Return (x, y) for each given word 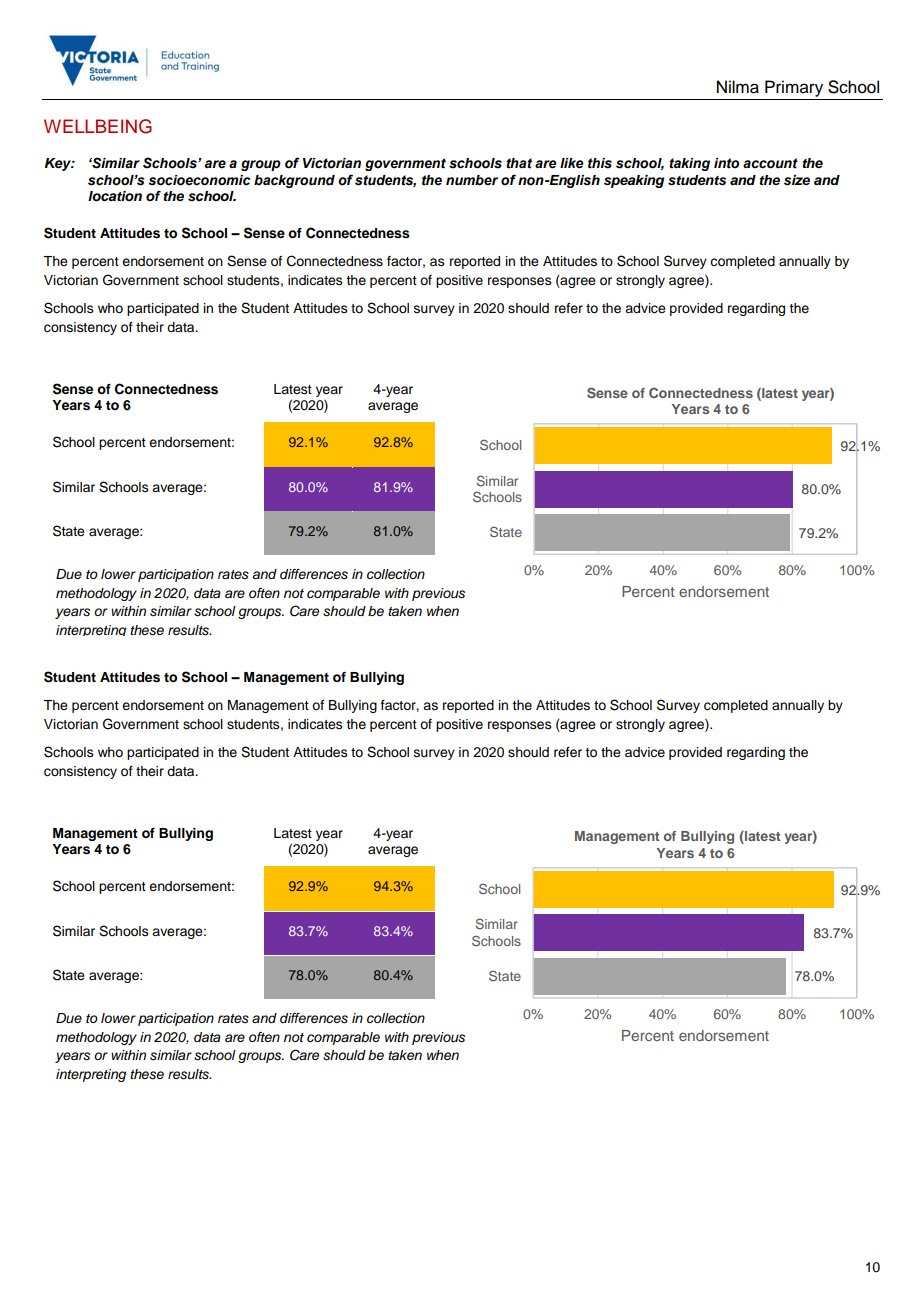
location (115, 196)
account (770, 163)
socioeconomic (199, 180)
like (571, 163)
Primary (794, 88)
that (519, 163)
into (726, 163)
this (600, 163)
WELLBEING (98, 126)
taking (689, 164)
